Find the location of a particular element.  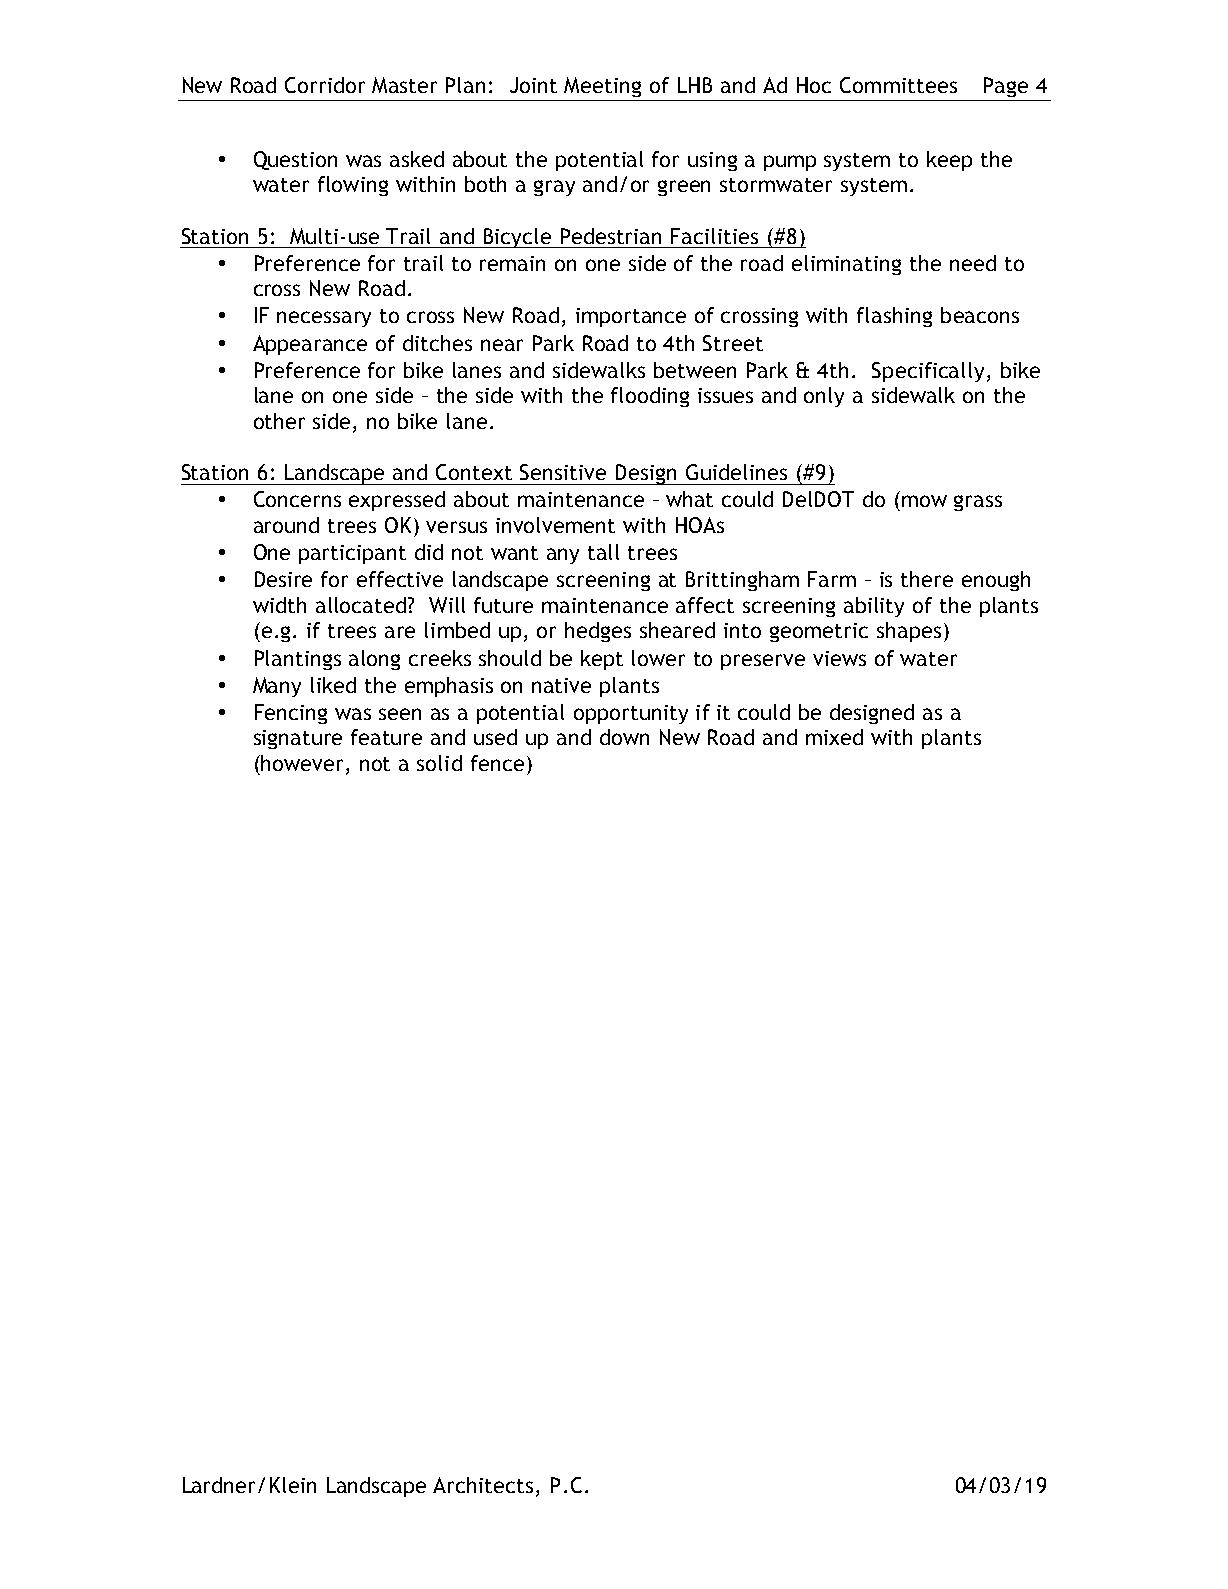

down is located at coordinates (624, 737).
